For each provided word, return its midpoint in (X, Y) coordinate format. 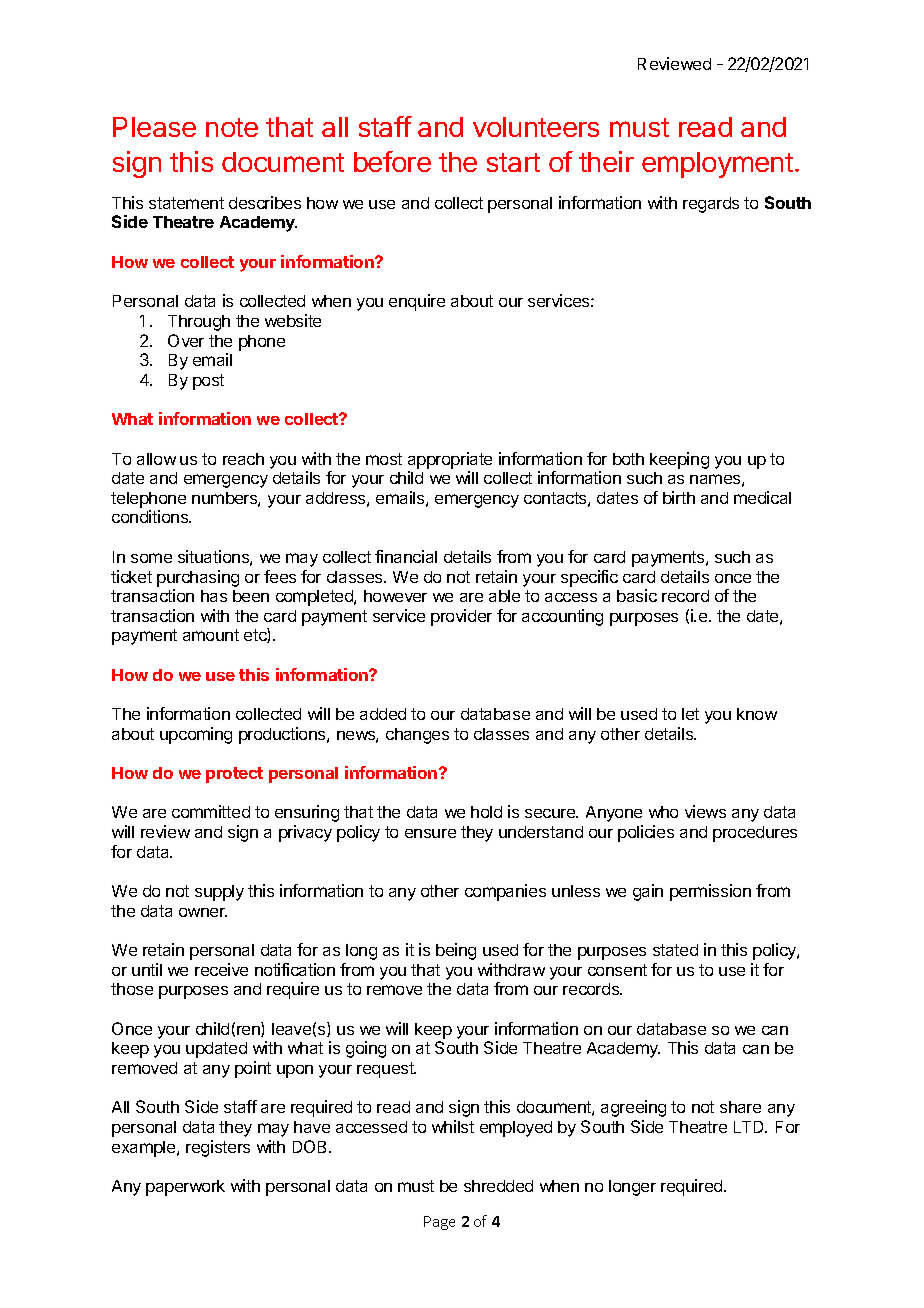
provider (461, 617)
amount (211, 635)
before (392, 161)
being (456, 951)
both (628, 459)
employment (717, 165)
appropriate (450, 460)
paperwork (185, 1188)
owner (203, 912)
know (757, 714)
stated (675, 950)
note (232, 127)
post (208, 382)
